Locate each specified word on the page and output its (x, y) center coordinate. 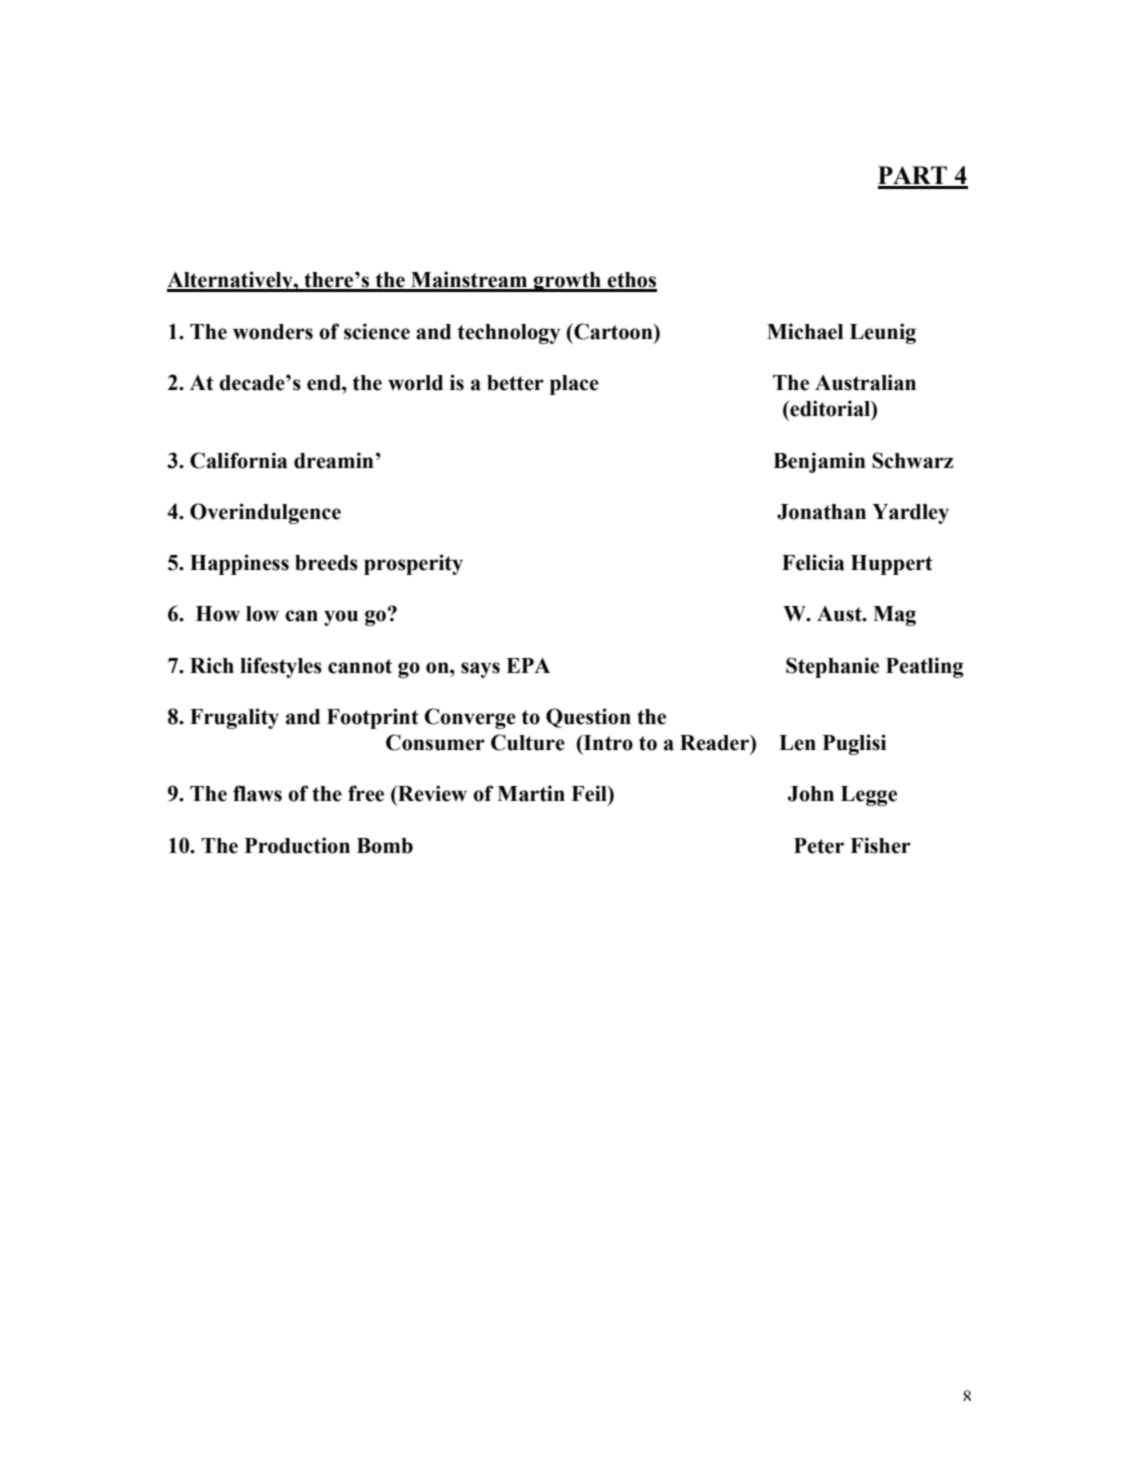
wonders (273, 332)
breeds (326, 563)
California (238, 460)
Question (588, 718)
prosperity (413, 564)
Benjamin (819, 462)
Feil (590, 793)
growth (567, 282)
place (574, 385)
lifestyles (281, 667)
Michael (805, 331)
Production (297, 845)
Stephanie (832, 667)
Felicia (813, 562)
